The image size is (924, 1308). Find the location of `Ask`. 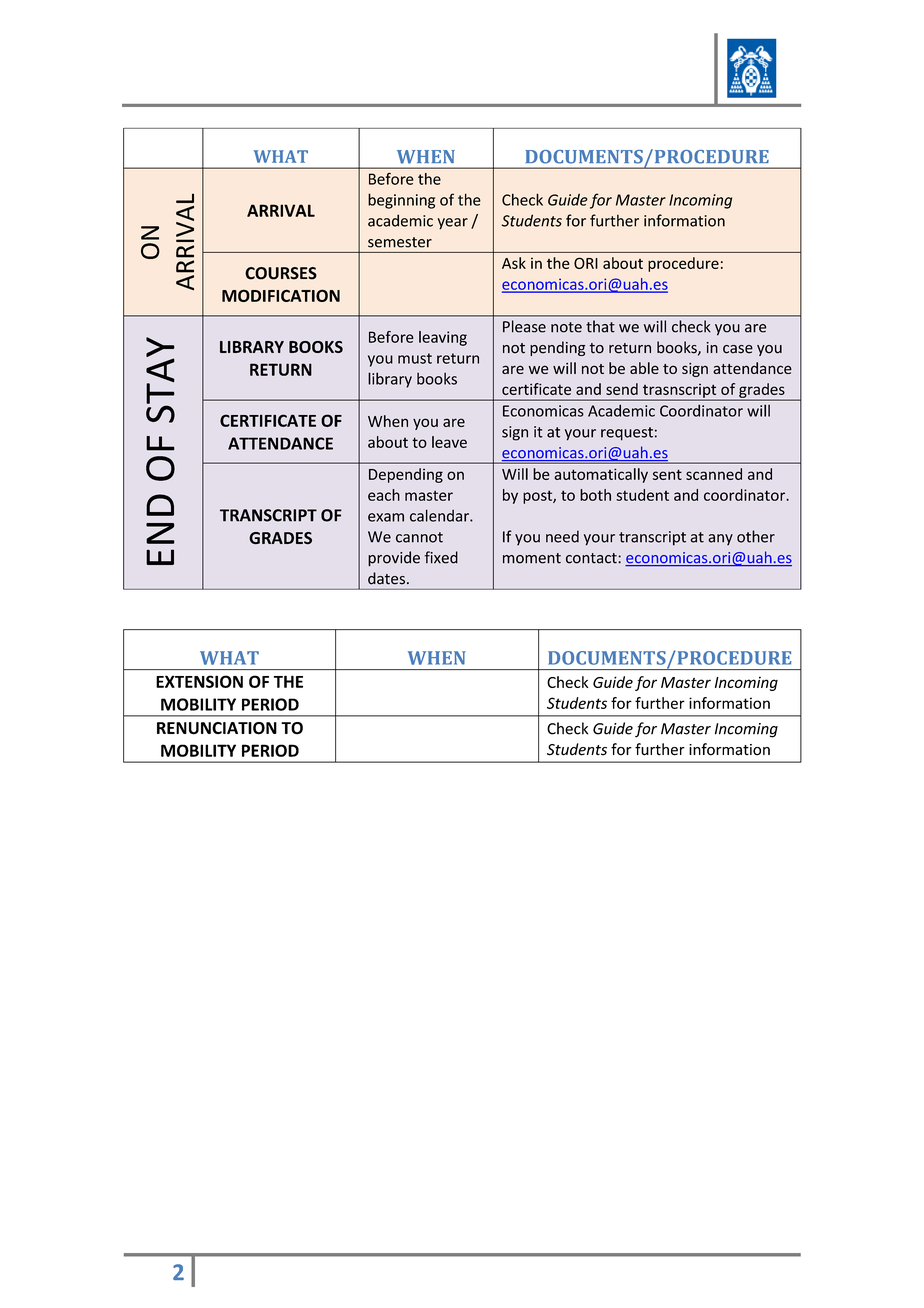

Ask is located at coordinates (514, 263).
